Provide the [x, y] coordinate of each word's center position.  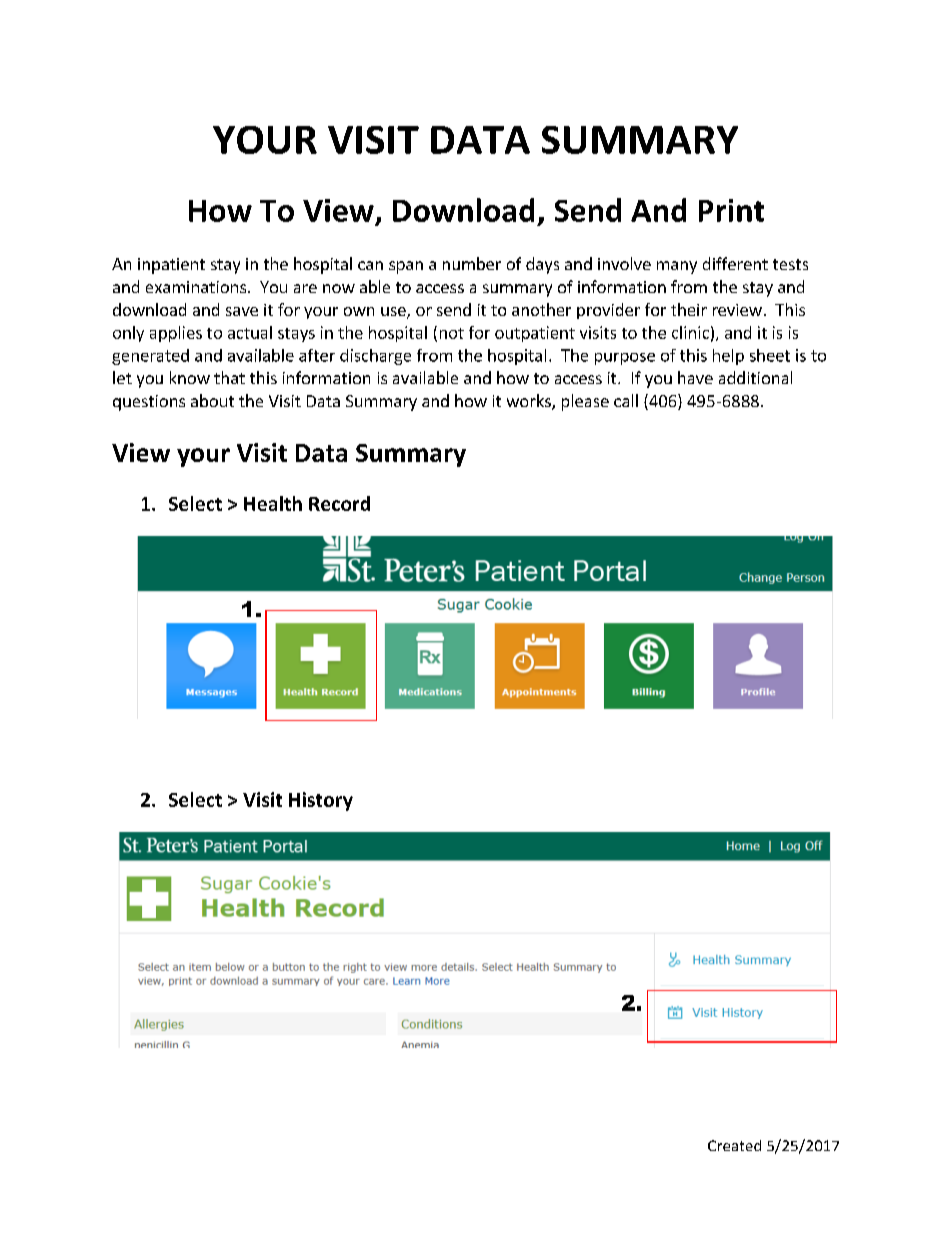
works [530, 402]
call [626, 400]
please [585, 402]
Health [273, 503]
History [321, 801]
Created [734, 1145]
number [472, 263]
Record [339, 503]
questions [149, 403]
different [735, 263]
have [695, 377]
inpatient [171, 266]
